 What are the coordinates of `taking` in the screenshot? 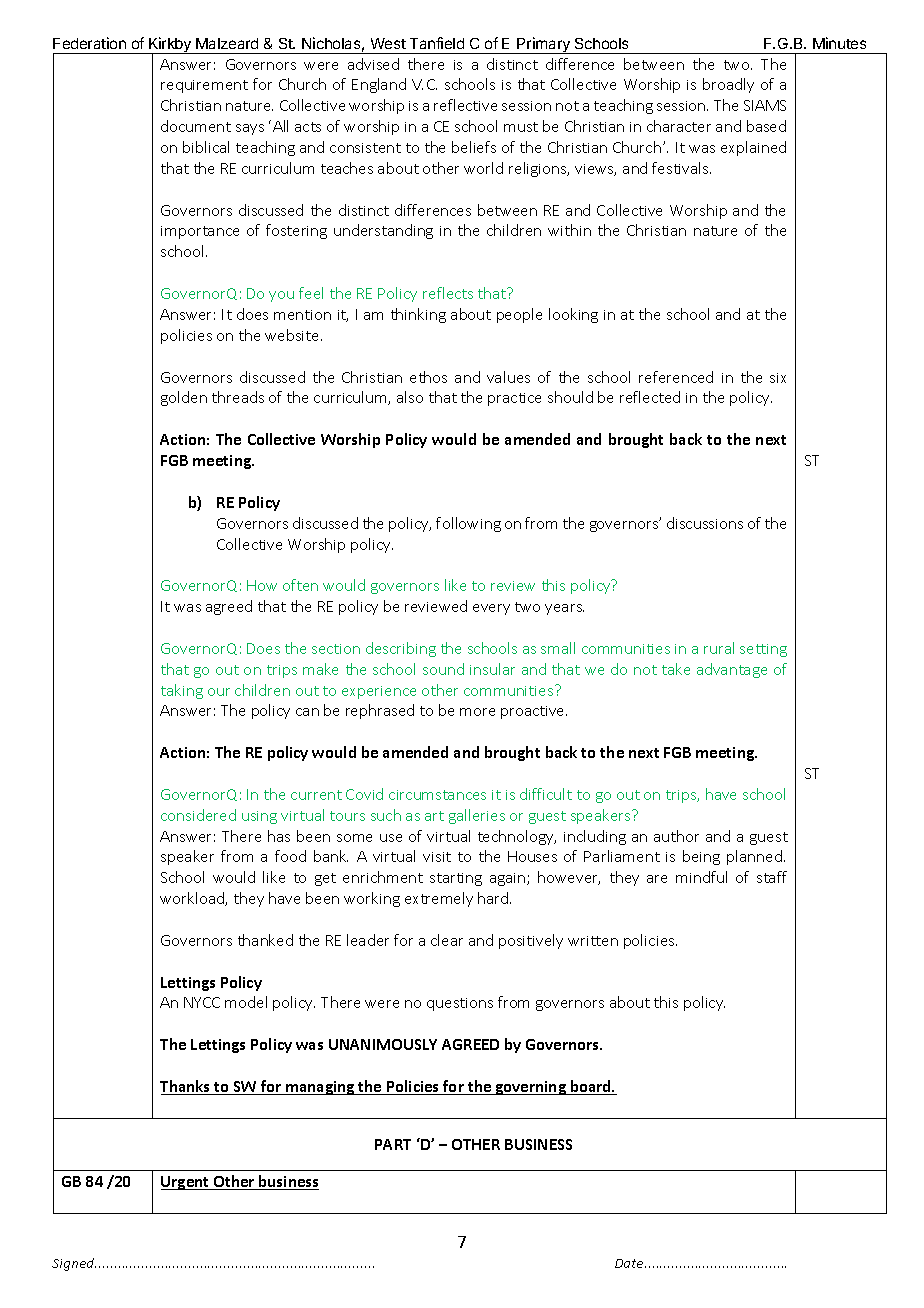 It's located at (182, 691).
